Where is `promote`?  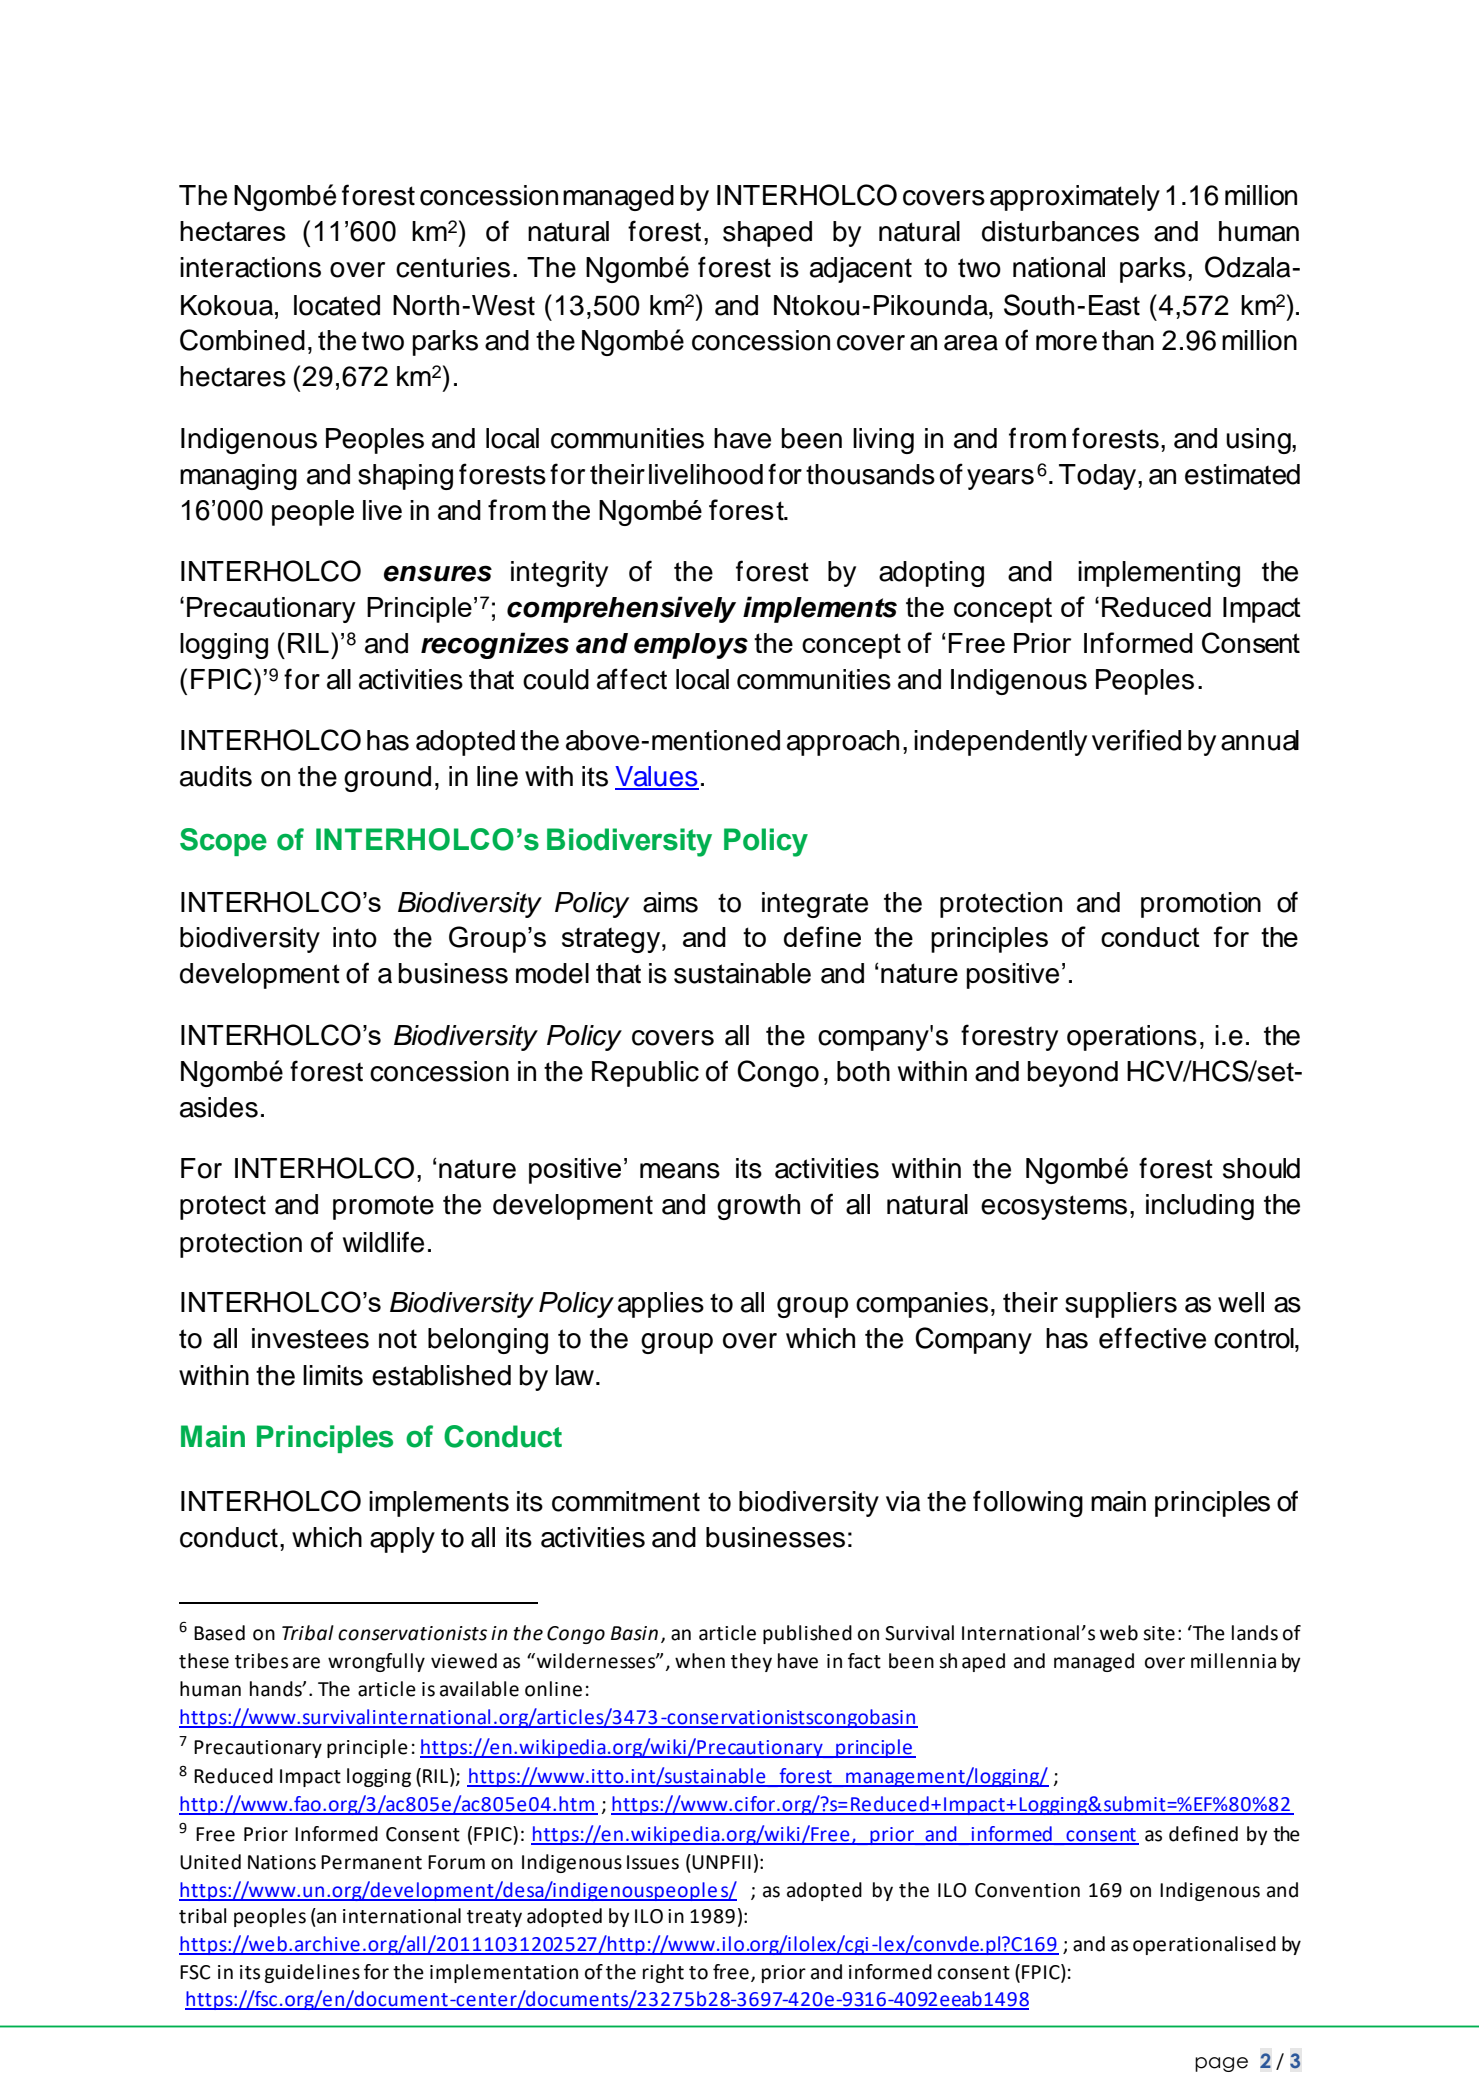
promote is located at coordinates (383, 1207).
